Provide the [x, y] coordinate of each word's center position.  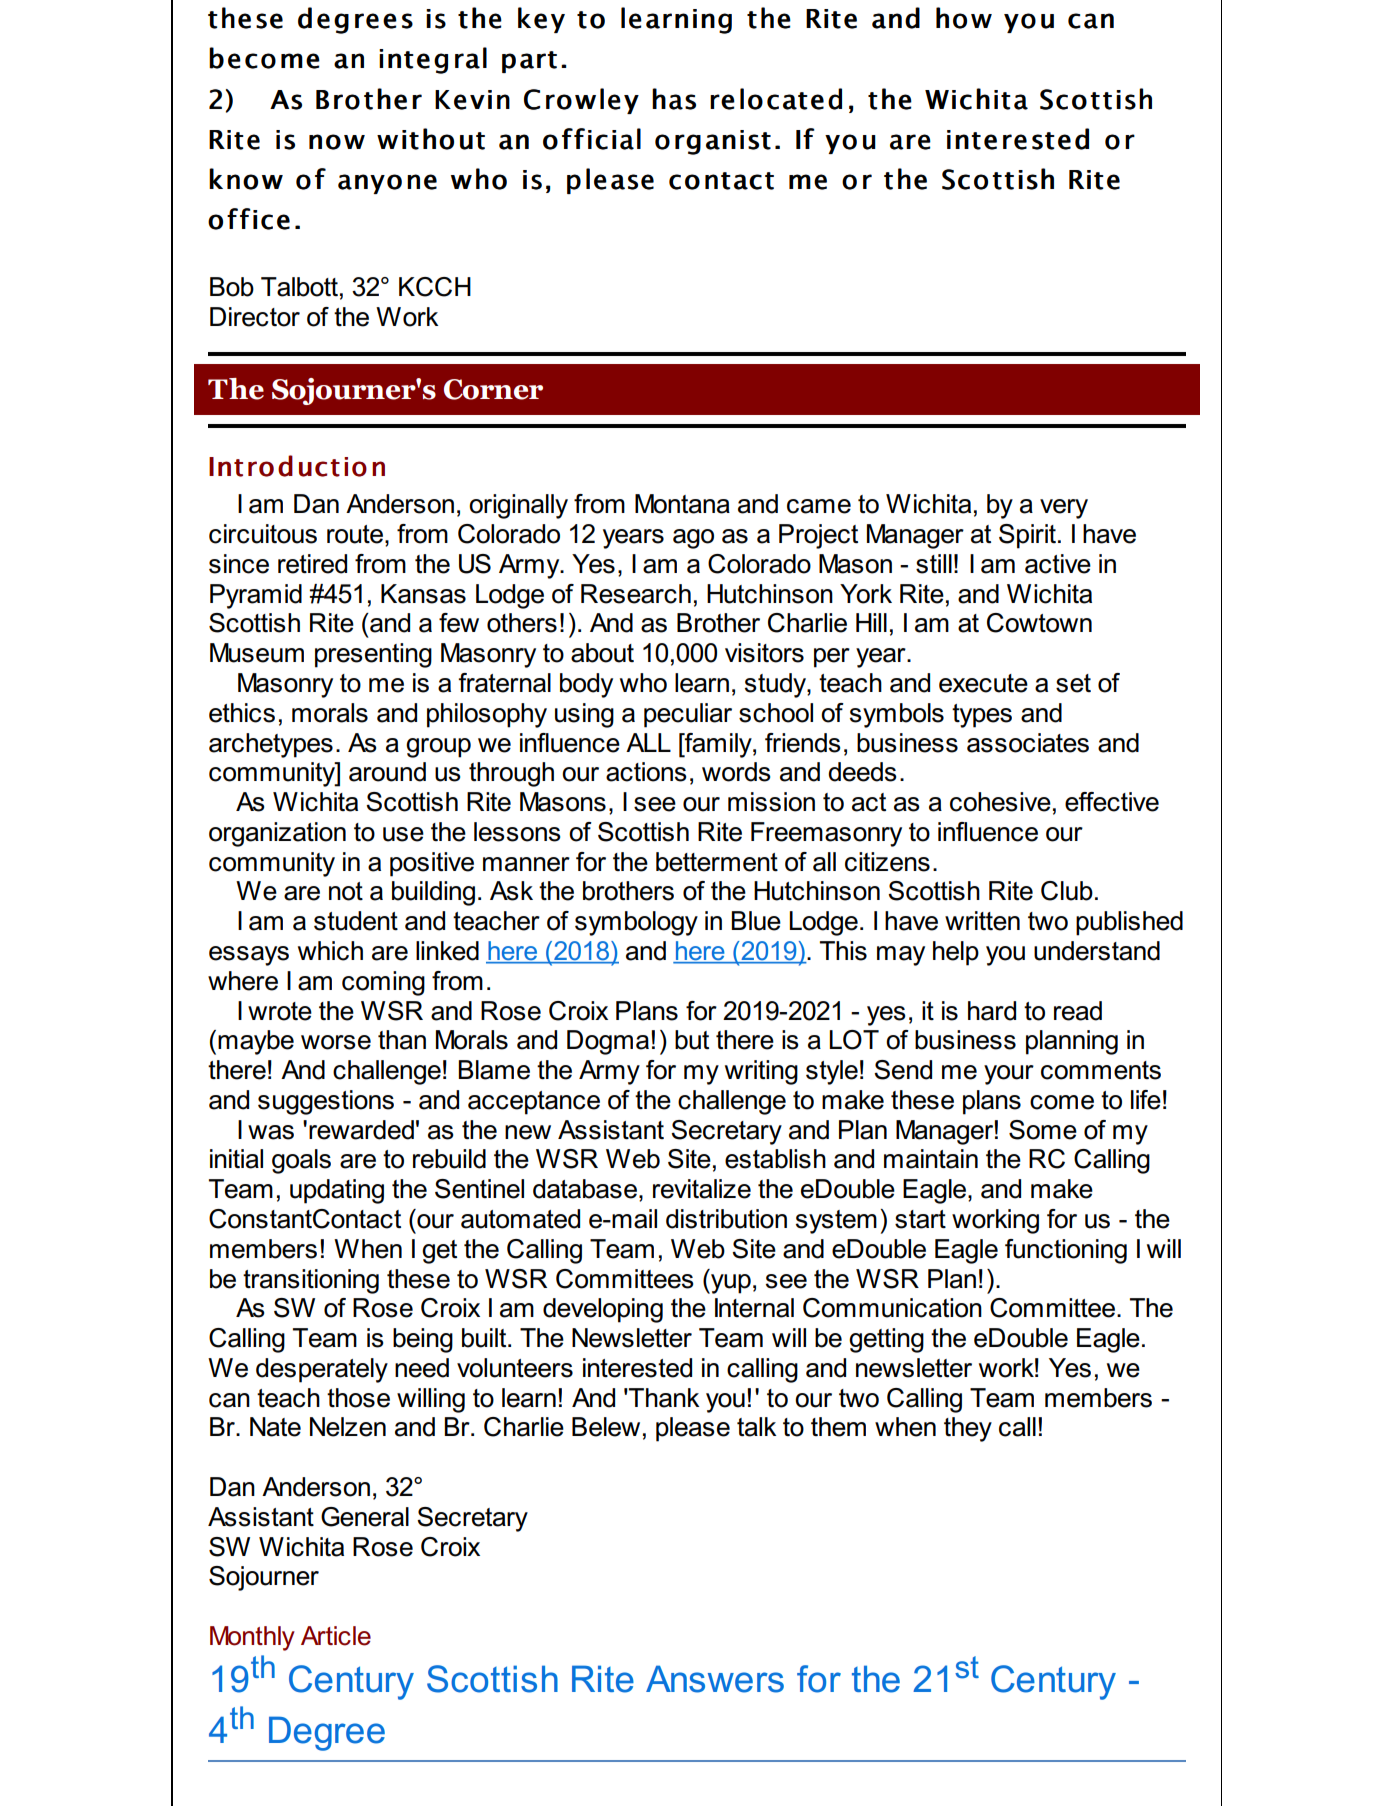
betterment [717, 862]
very [1064, 509]
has [674, 99]
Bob [232, 287]
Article [336, 1636]
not [346, 891]
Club [1067, 891]
